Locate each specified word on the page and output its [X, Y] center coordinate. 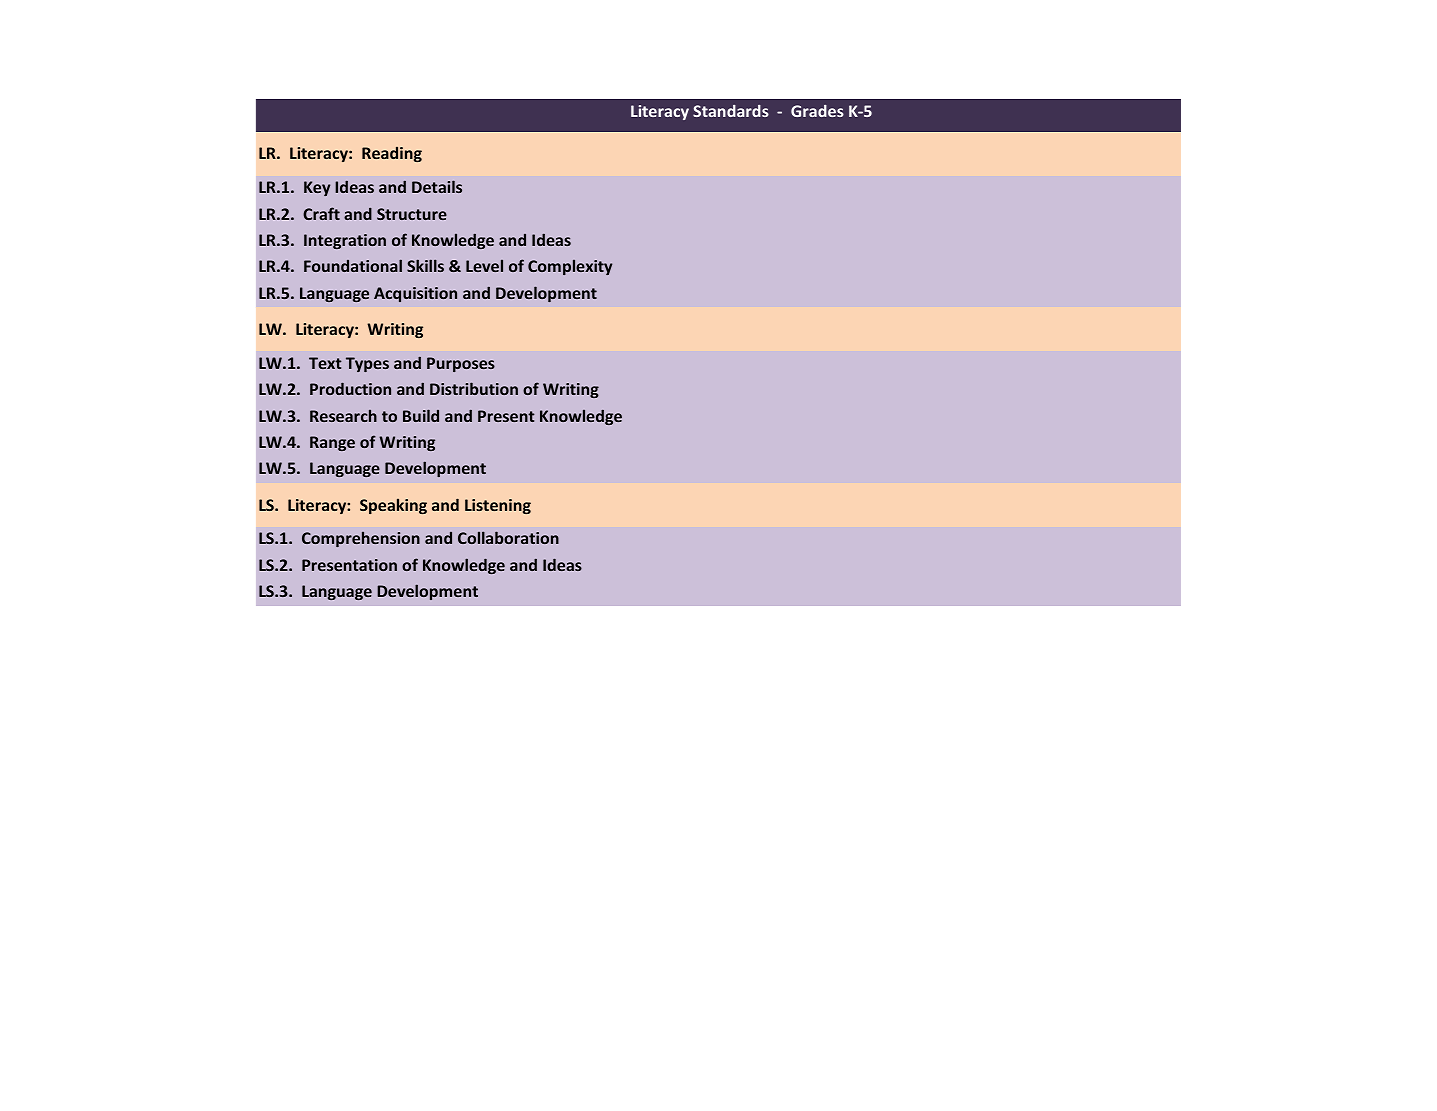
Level [484, 265]
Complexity [570, 267]
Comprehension [361, 539]
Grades [817, 111]
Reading [392, 154]
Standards [731, 111]
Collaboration [508, 537]
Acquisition [415, 294]
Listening [498, 506]
